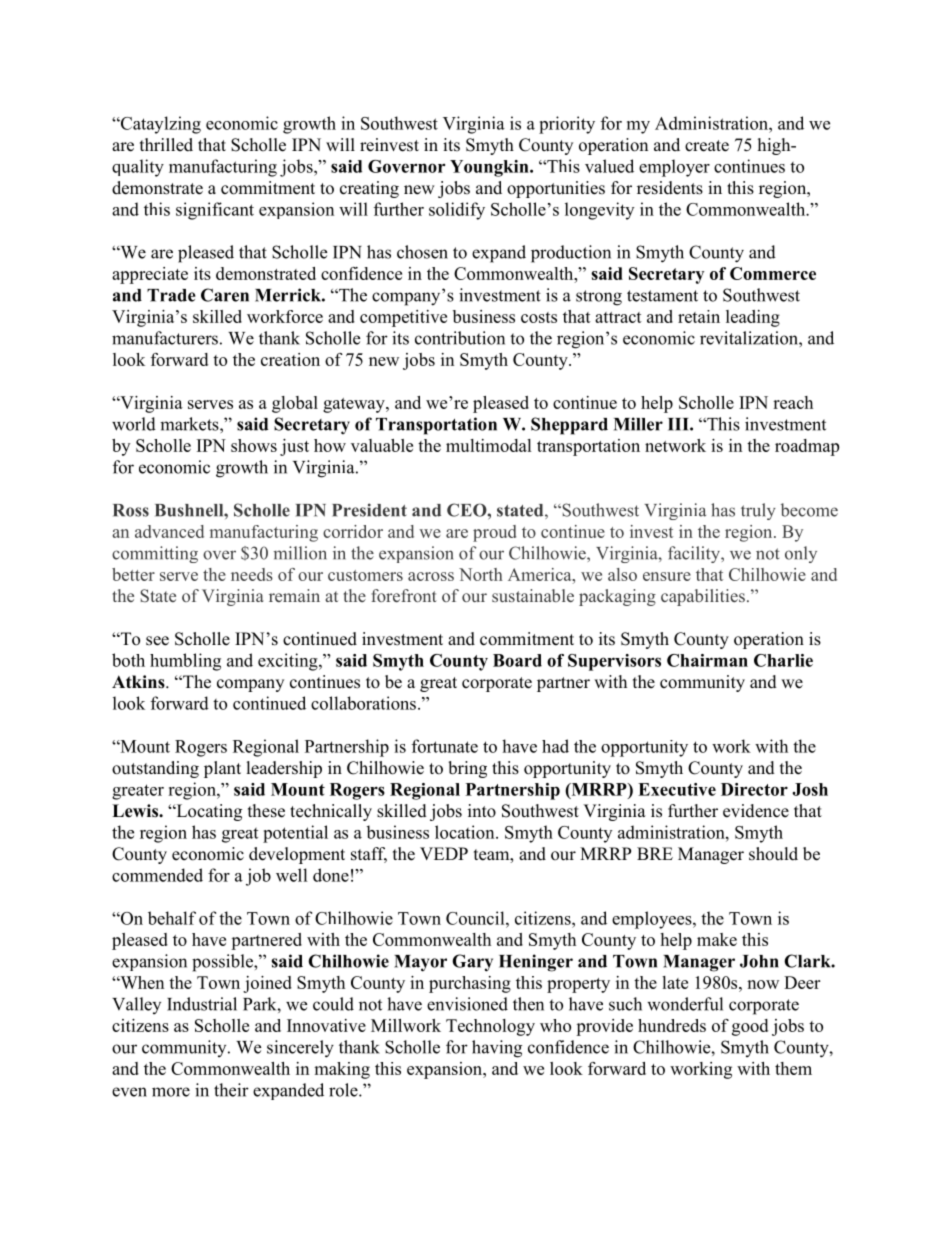  What do you see at coordinates (457, 211) in the document?
I see `solidify` at bounding box center [457, 211].
